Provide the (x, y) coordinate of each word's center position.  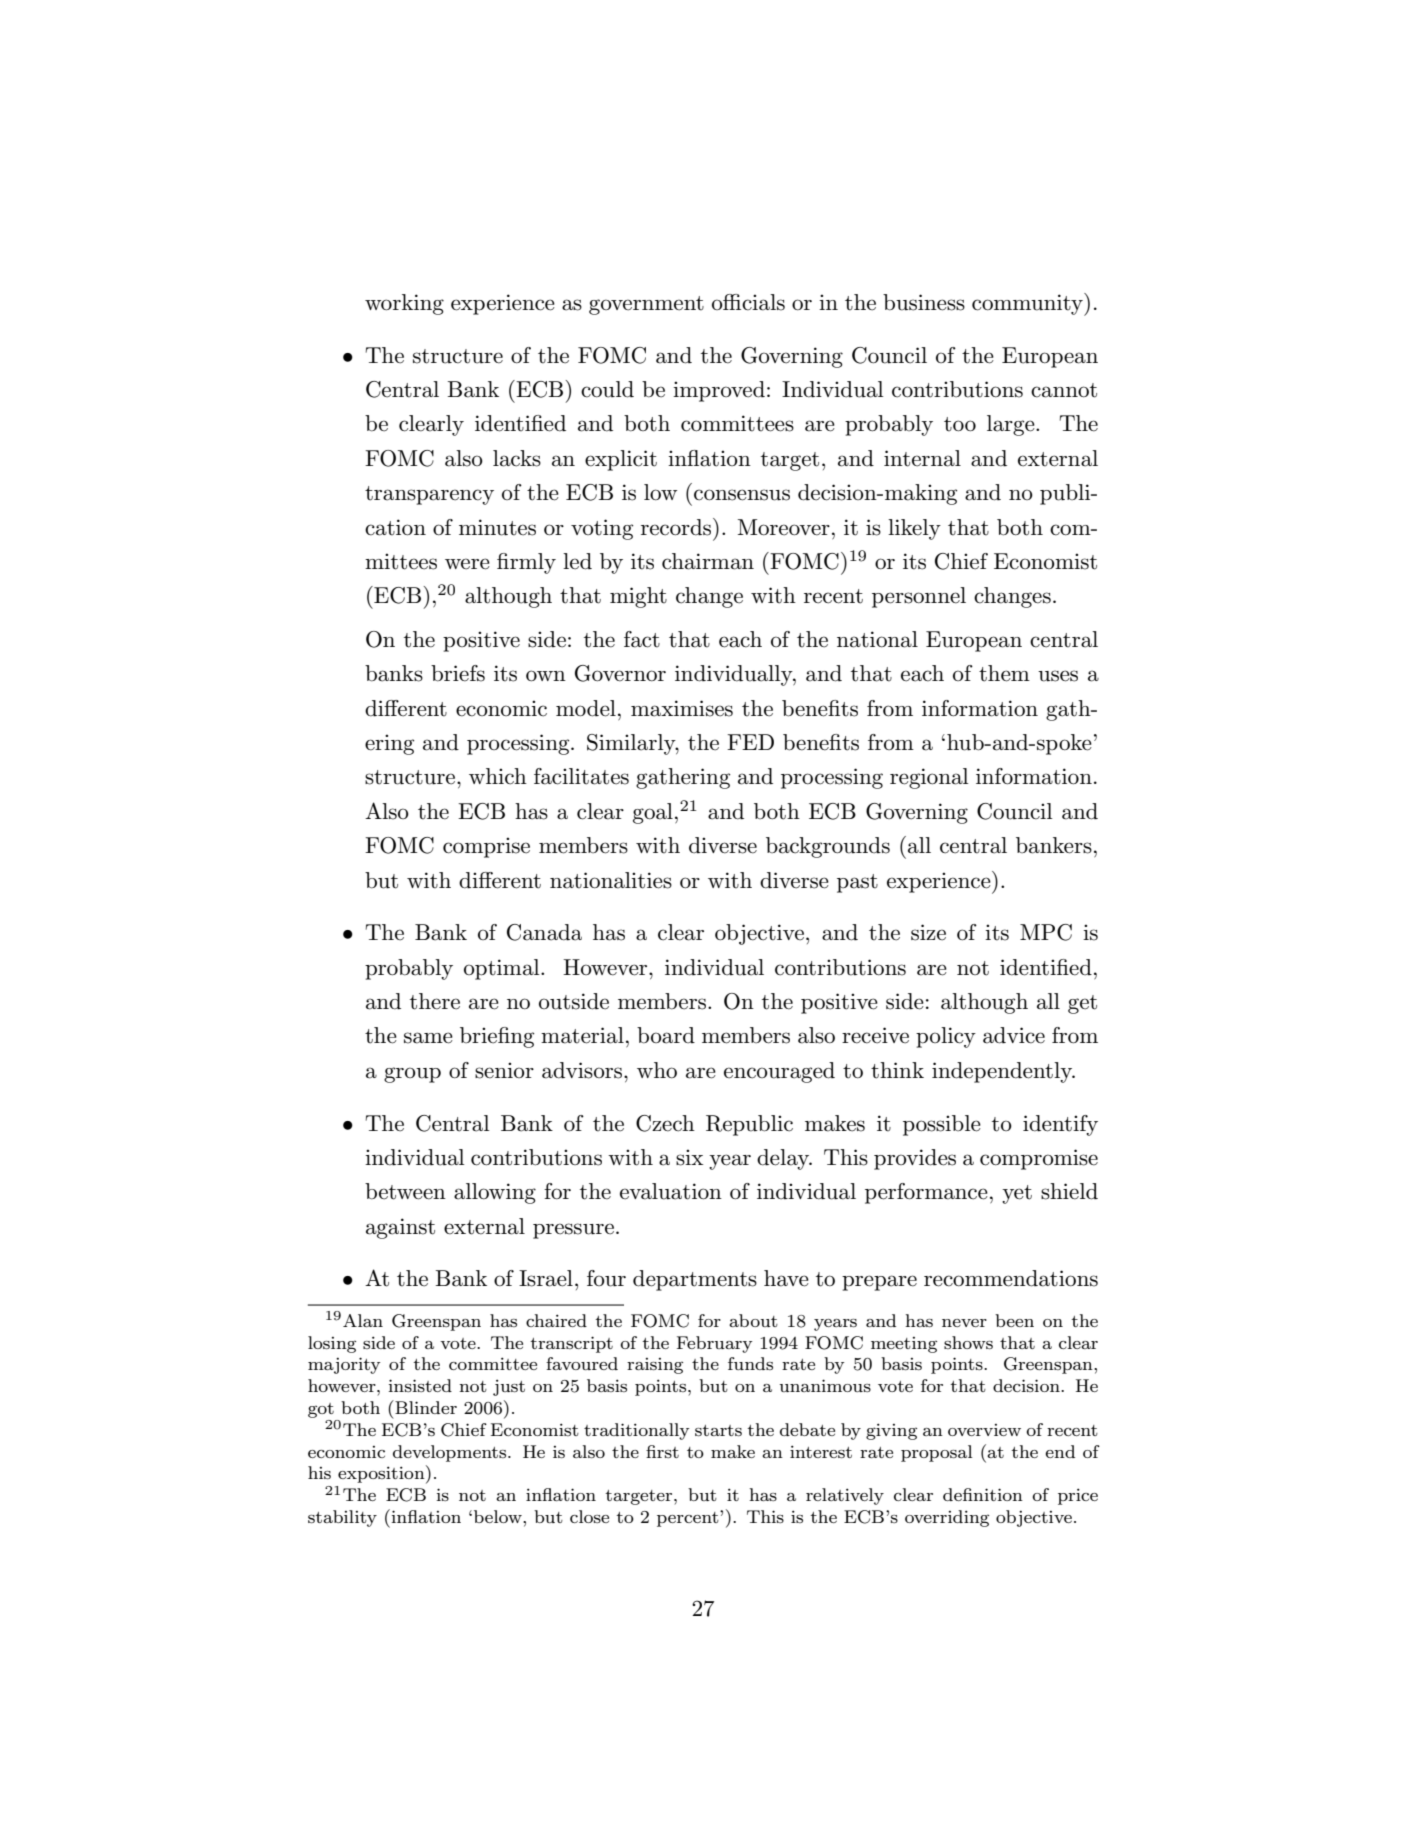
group (412, 1075)
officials (748, 302)
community (1028, 304)
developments (451, 1453)
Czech (665, 1123)
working (404, 304)
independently (1003, 1072)
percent (689, 1519)
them (1004, 673)
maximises (682, 708)
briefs (458, 673)
